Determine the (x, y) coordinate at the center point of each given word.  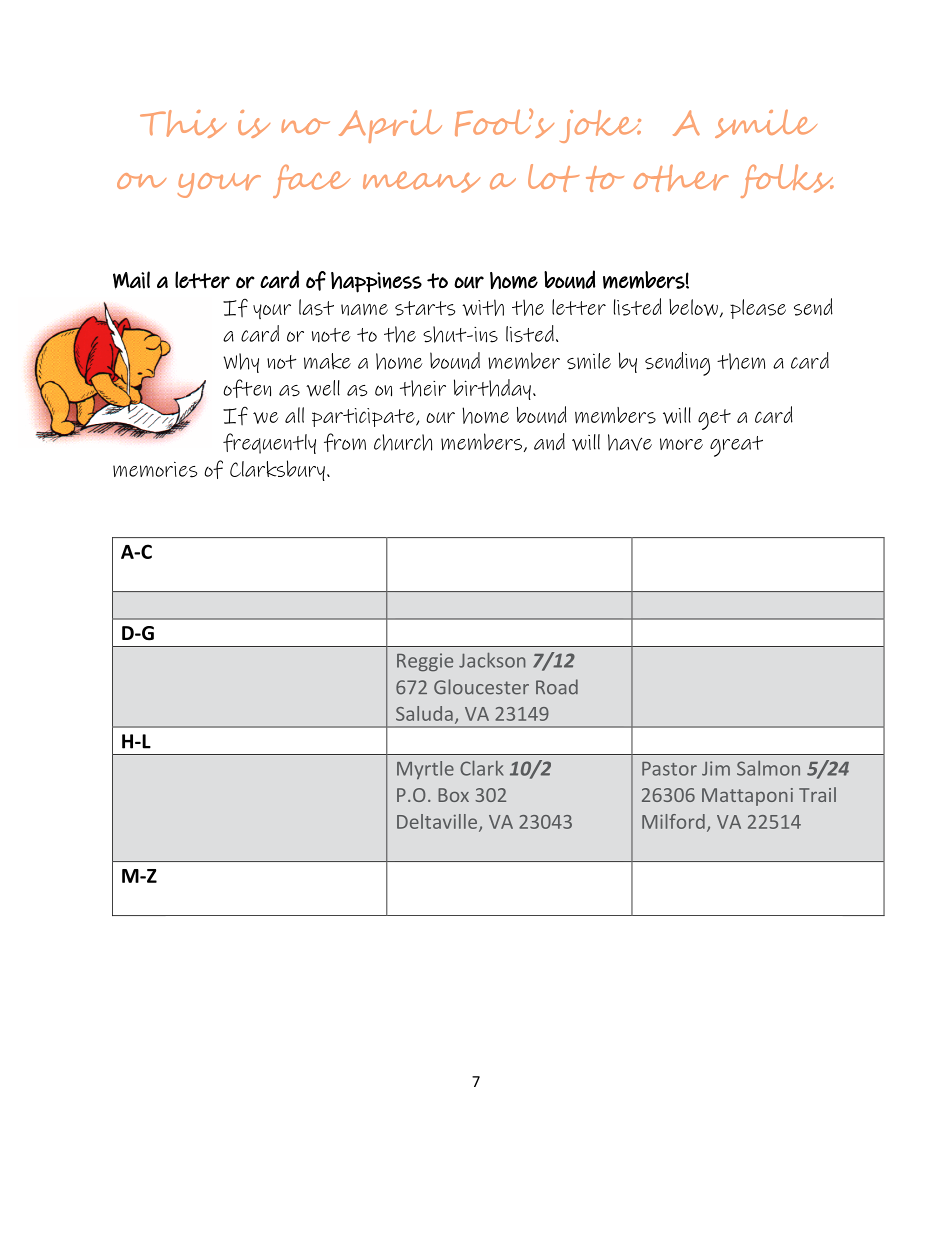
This (183, 124)
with (483, 307)
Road (557, 687)
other (681, 178)
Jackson (492, 660)
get (714, 419)
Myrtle (425, 770)
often (247, 388)
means (421, 182)
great (736, 446)
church (403, 442)
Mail (131, 280)
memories (155, 469)
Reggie (425, 662)
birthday (492, 389)
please (758, 309)
